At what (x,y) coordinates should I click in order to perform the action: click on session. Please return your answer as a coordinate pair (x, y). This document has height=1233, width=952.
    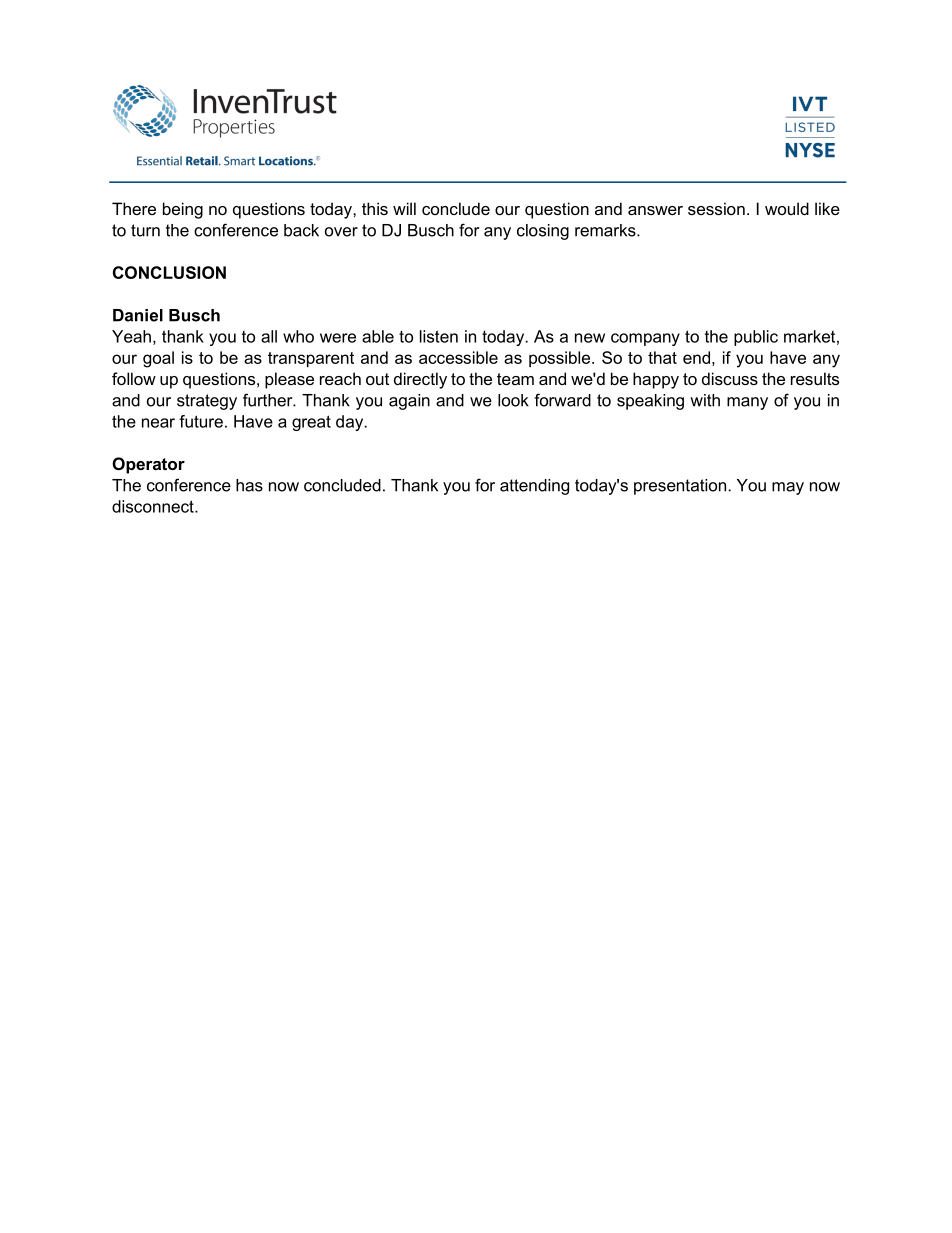
    Looking at the image, I should click on (716, 208).
